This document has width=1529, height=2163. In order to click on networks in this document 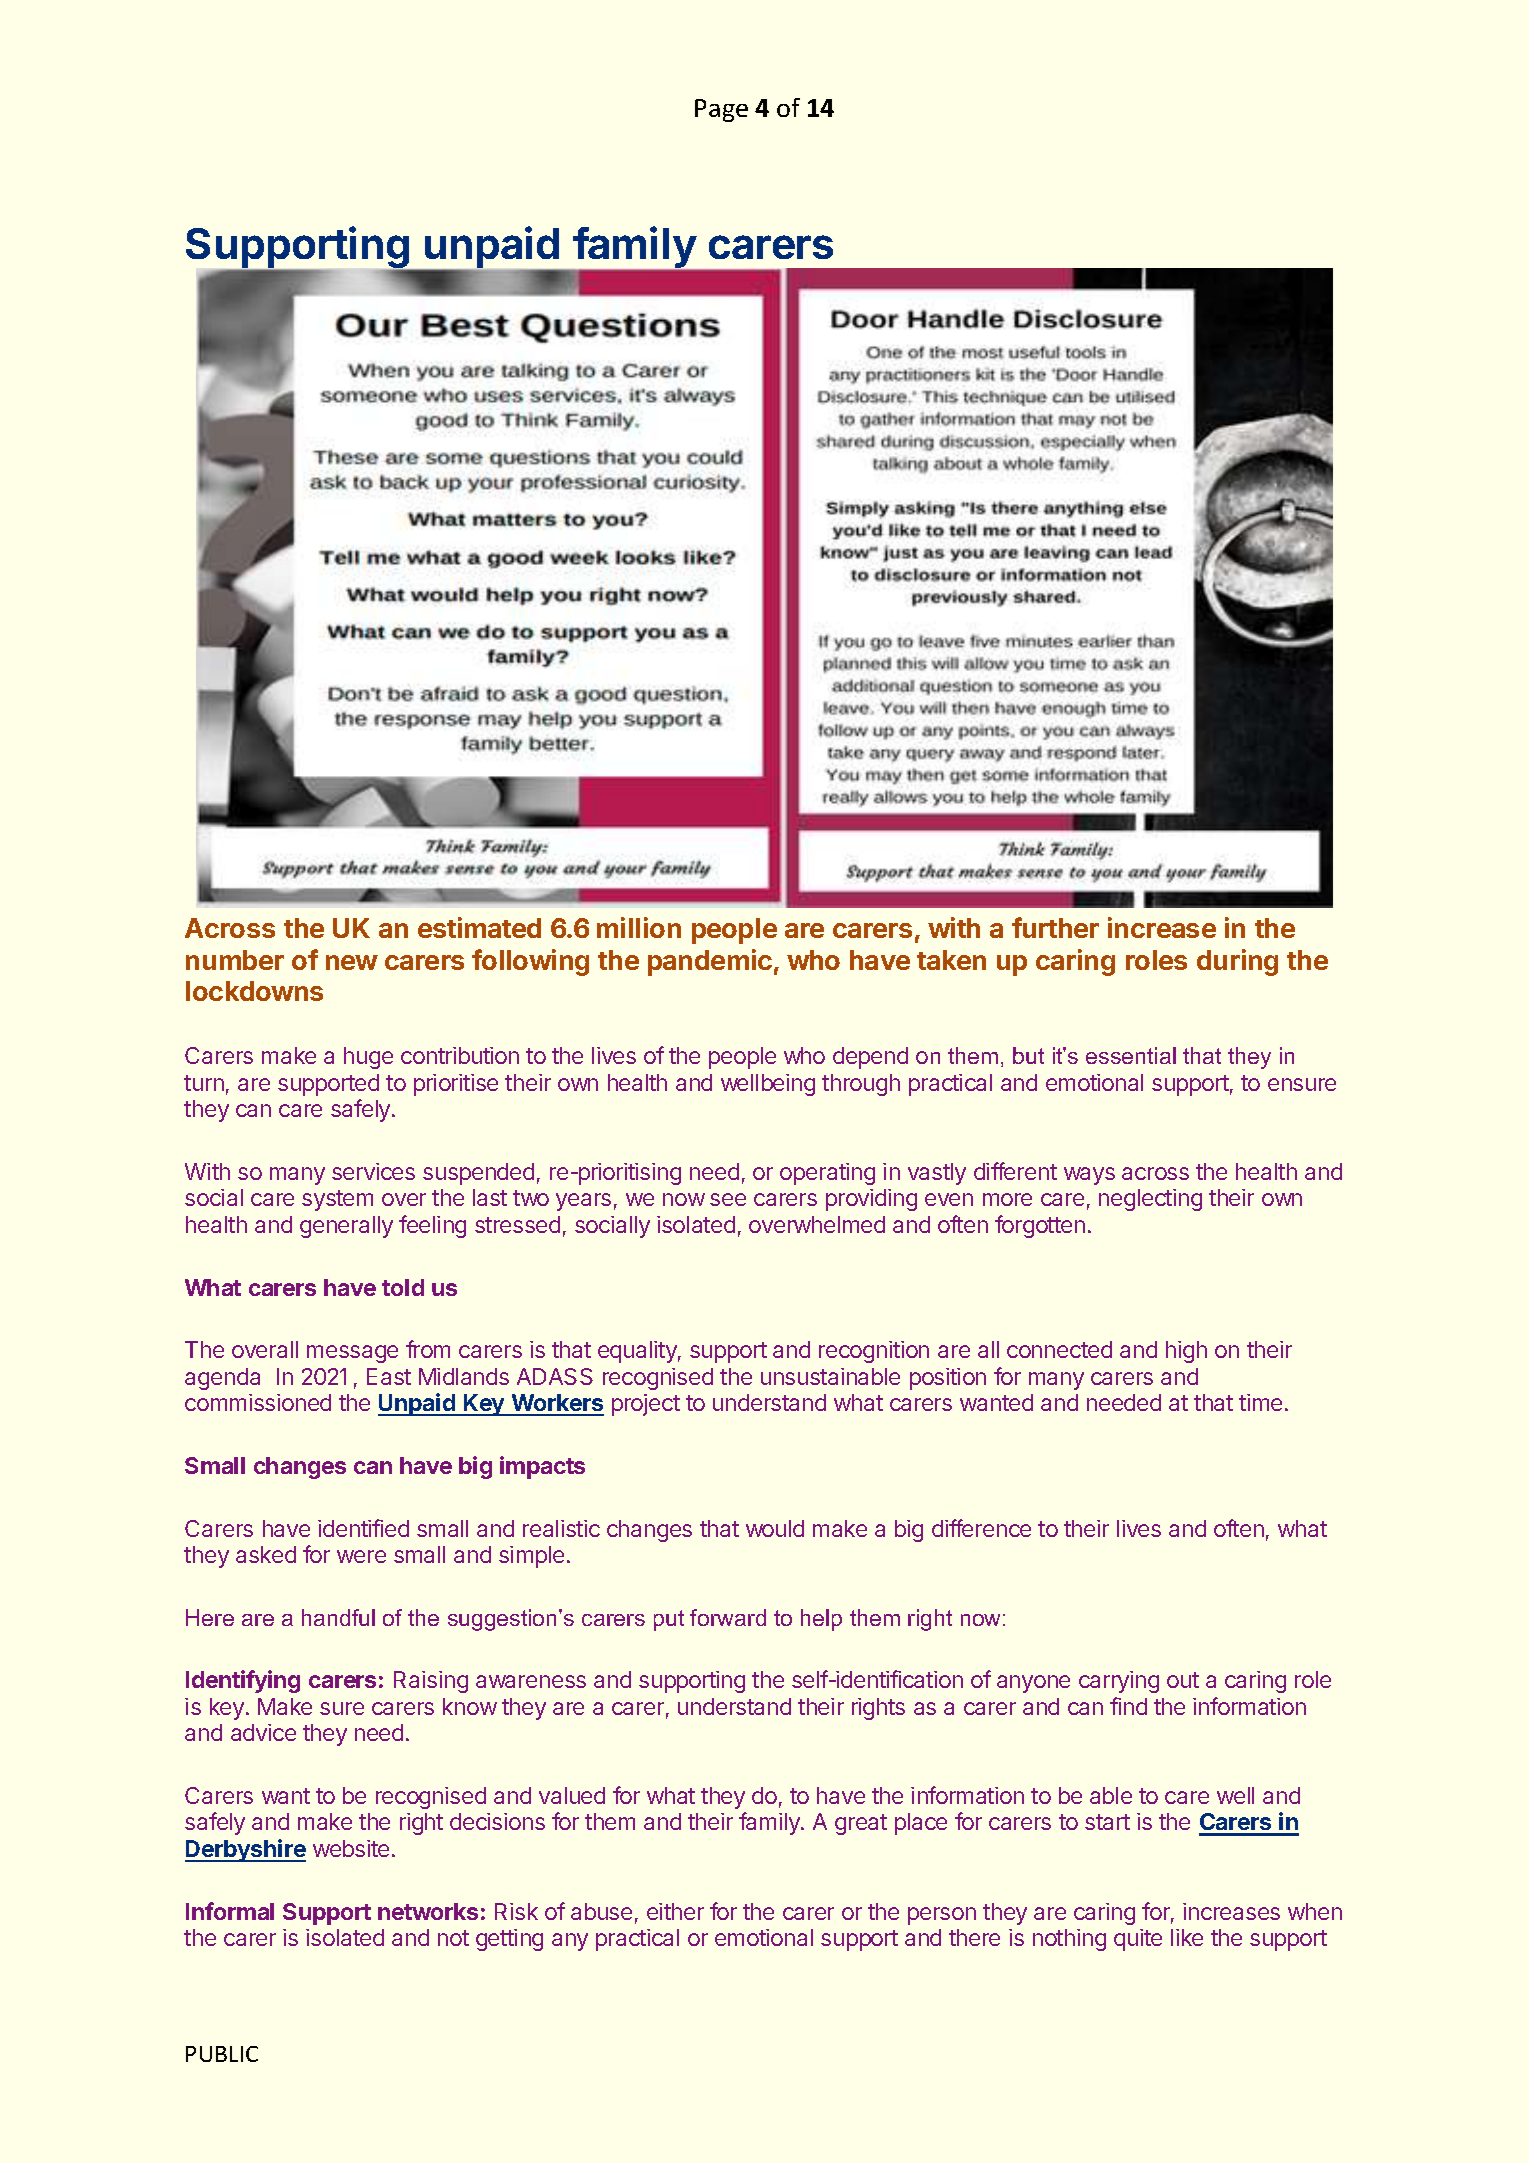, I will do `click(428, 1911)`.
